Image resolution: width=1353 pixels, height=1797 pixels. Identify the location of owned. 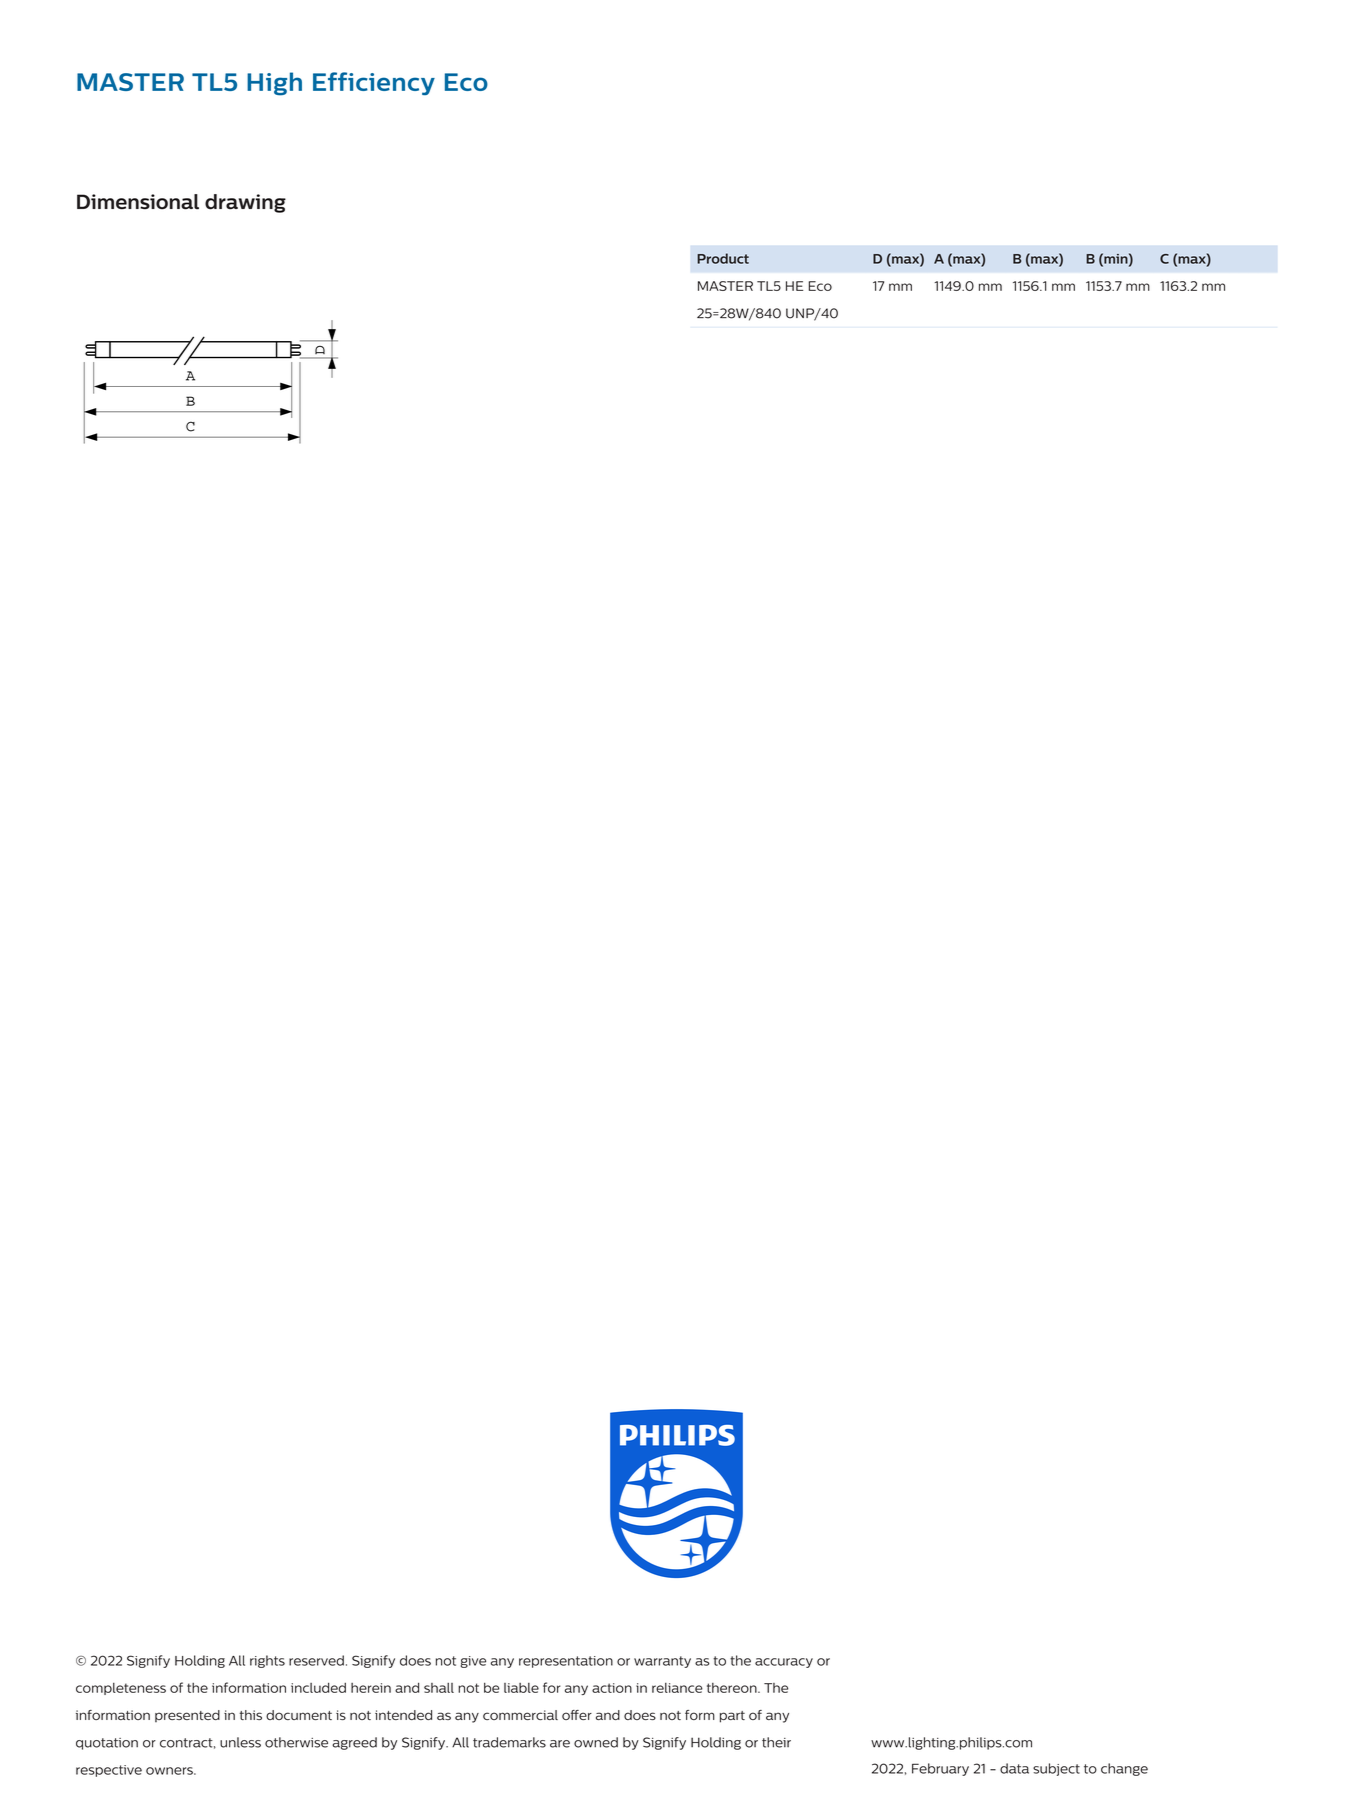
(596, 1742).
